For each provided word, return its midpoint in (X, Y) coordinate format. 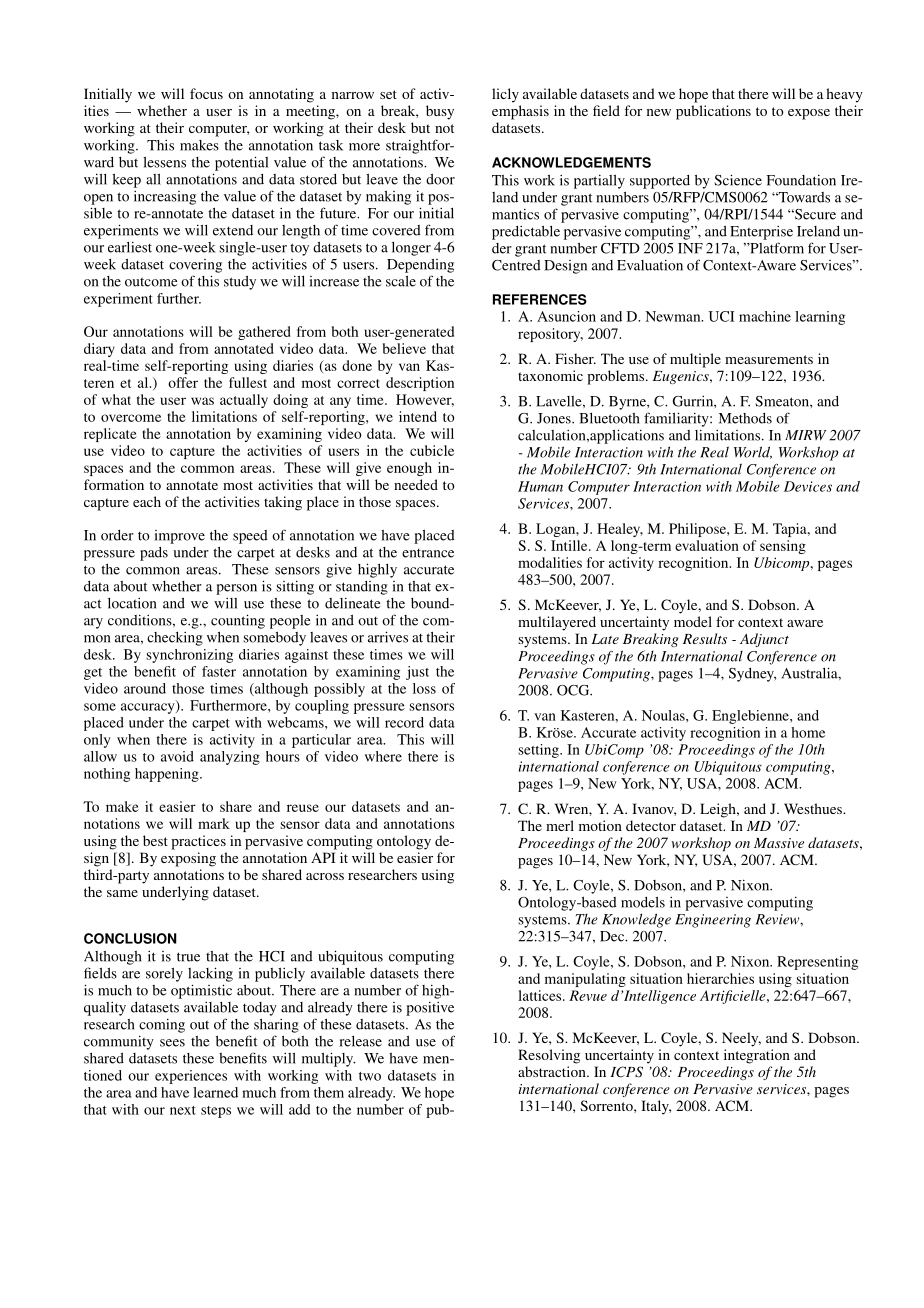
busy (440, 112)
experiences (191, 1077)
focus (206, 93)
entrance (428, 553)
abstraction (553, 1071)
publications (713, 112)
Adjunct (764, 640)
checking (175, 639)
